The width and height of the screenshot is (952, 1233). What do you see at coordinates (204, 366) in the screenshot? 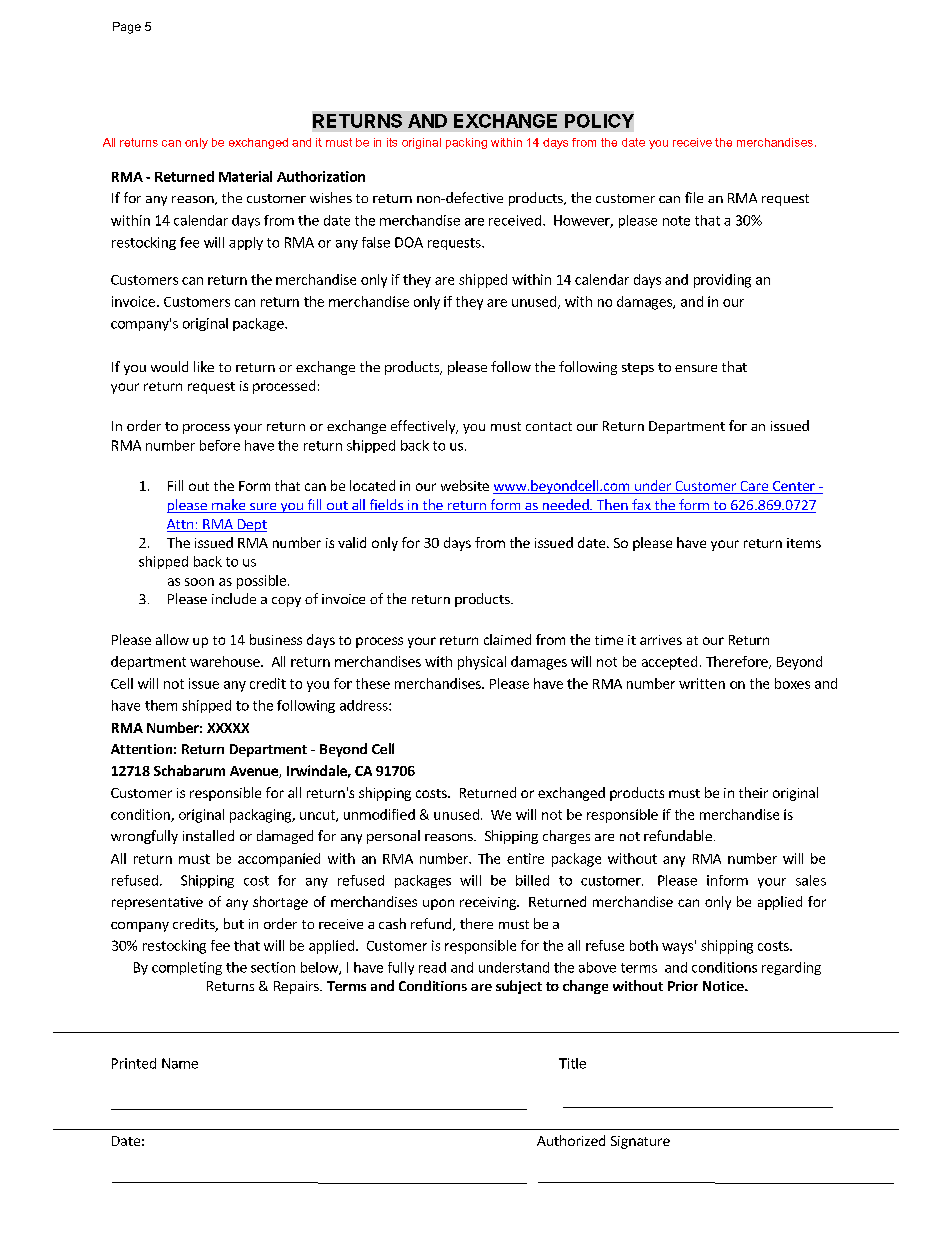
I see `like` at bounding box center [204, 366].
